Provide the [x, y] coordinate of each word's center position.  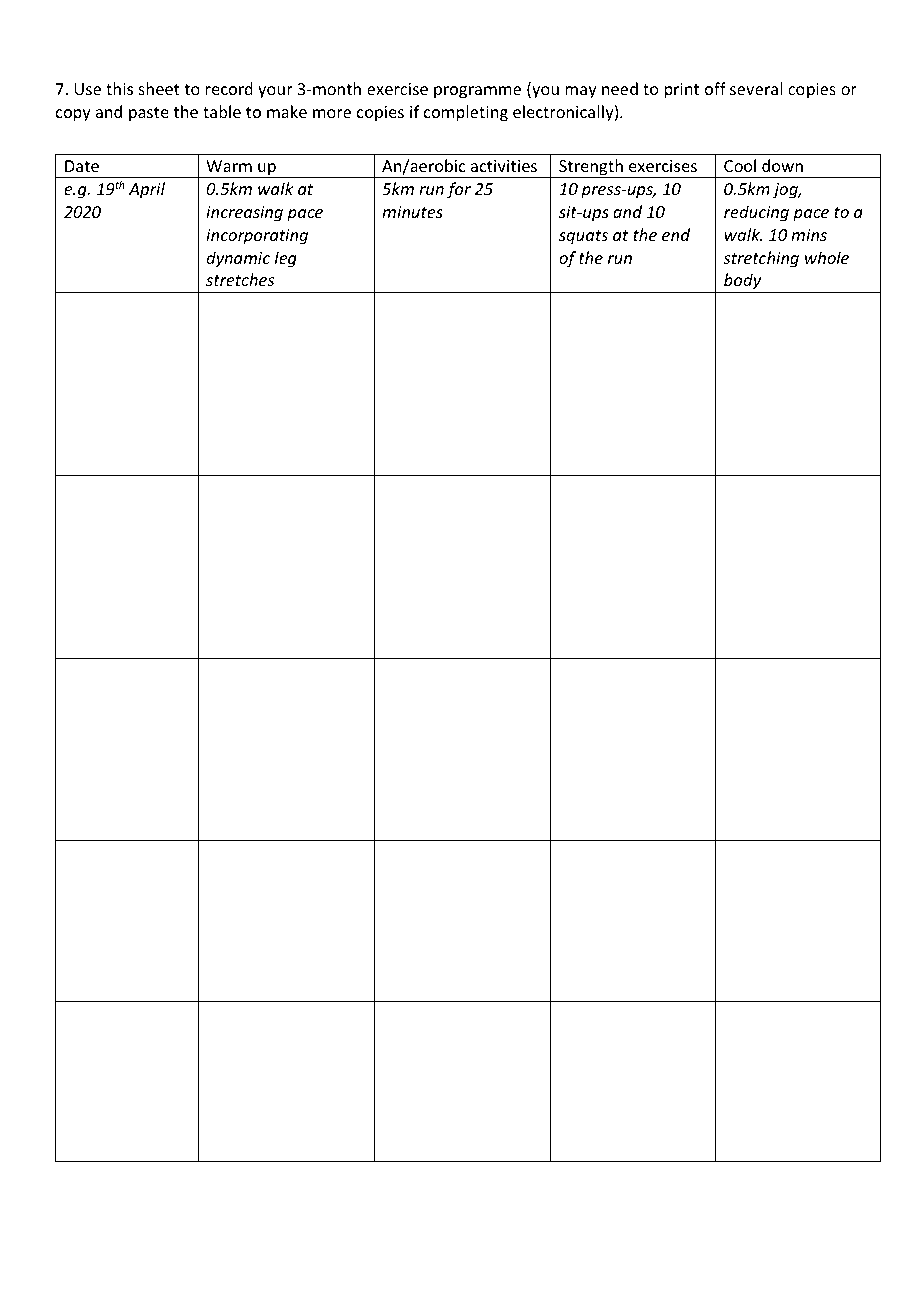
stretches [240, 279]
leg [286, 259]
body [743, 283]
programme [477, 92]
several [756, 88]
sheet [159, 88]
